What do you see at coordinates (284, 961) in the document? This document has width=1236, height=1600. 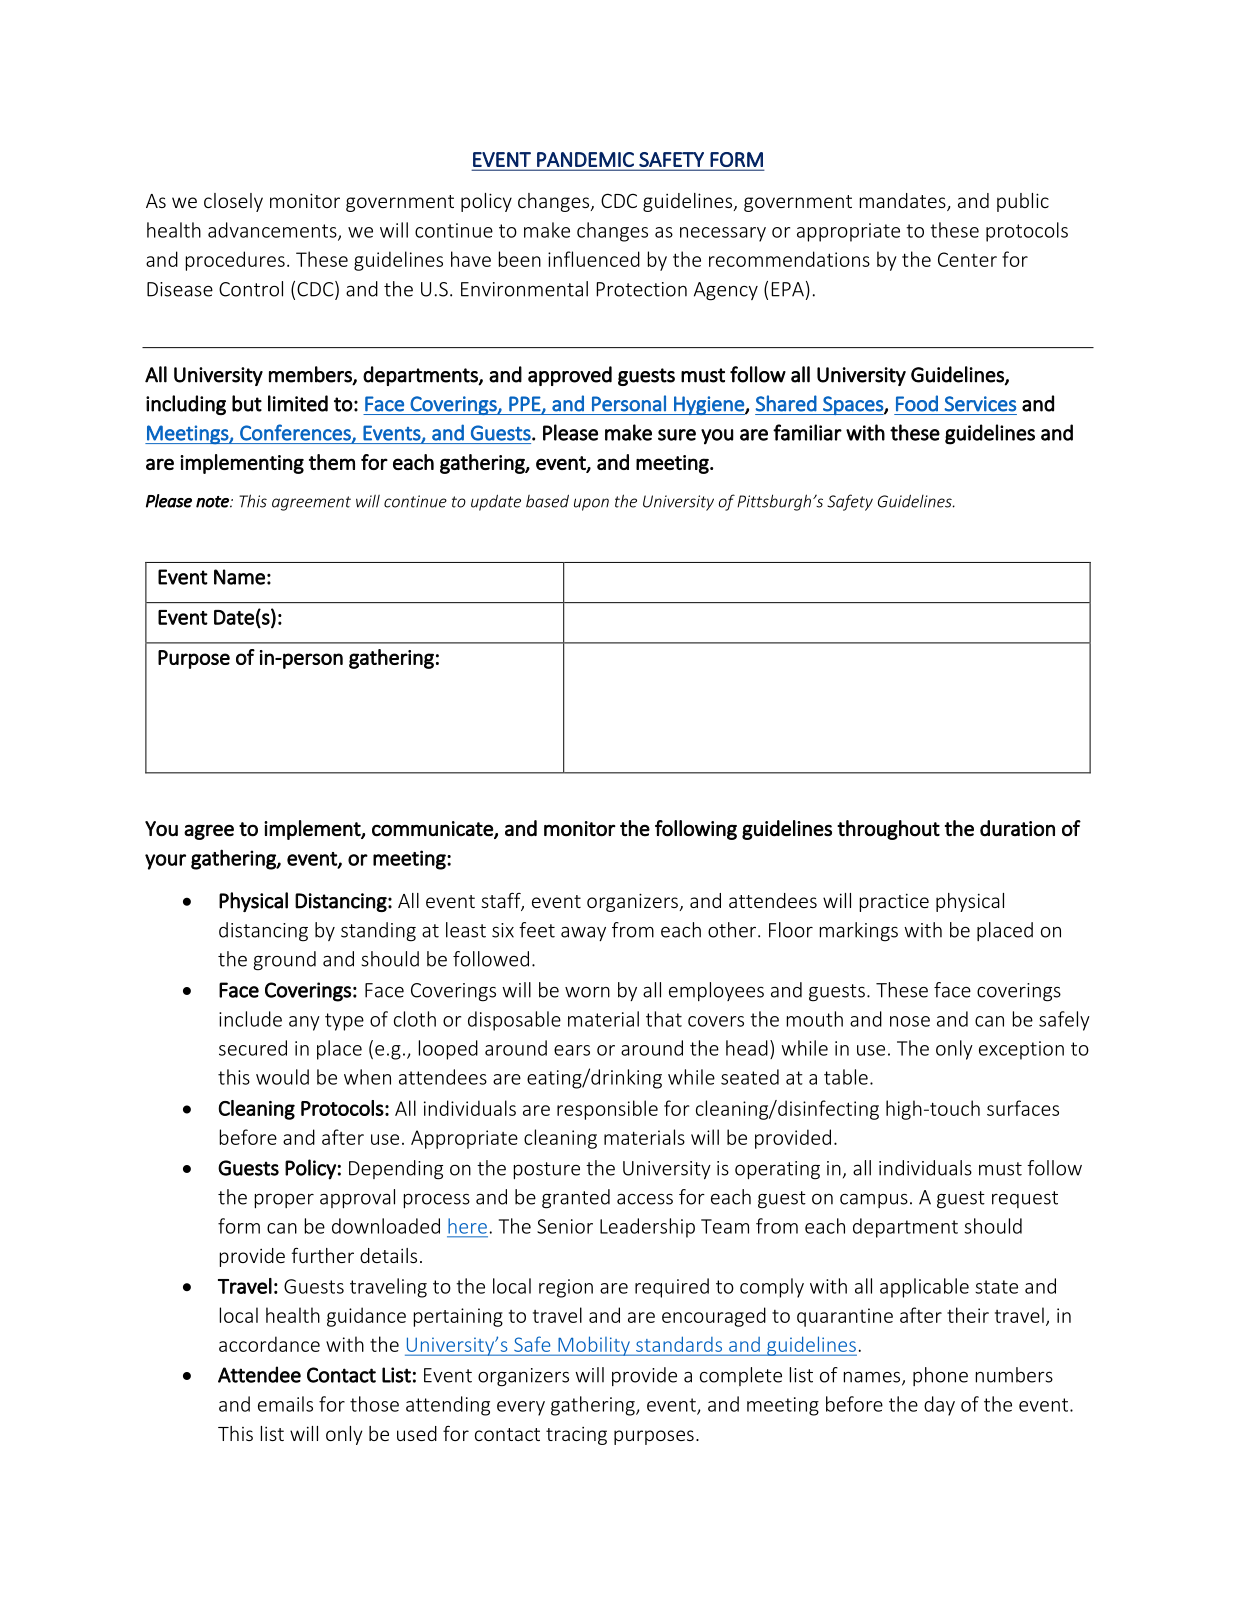 I see `ground` at bounding box center [284, 961].
